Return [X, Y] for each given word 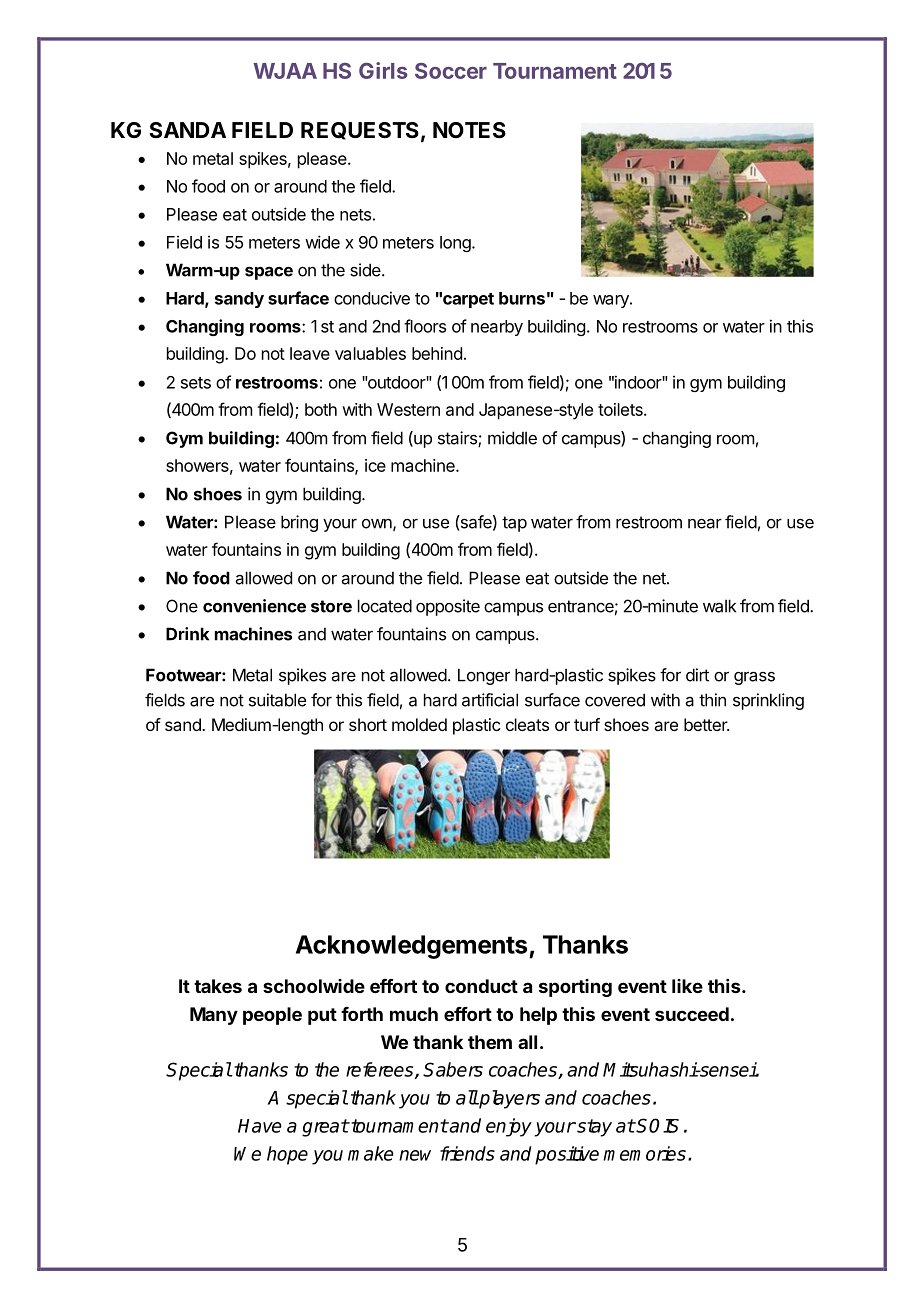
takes [218, 986]
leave [310, 353]
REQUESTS [360, 131]
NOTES [469, 130]
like [687, 986]
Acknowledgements [413, 947]
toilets [621, 409]
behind [437, 353]
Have [260, 1126]
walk [719, 606]
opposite [448, 607]
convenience [254, 606]
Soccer [451, 71]
